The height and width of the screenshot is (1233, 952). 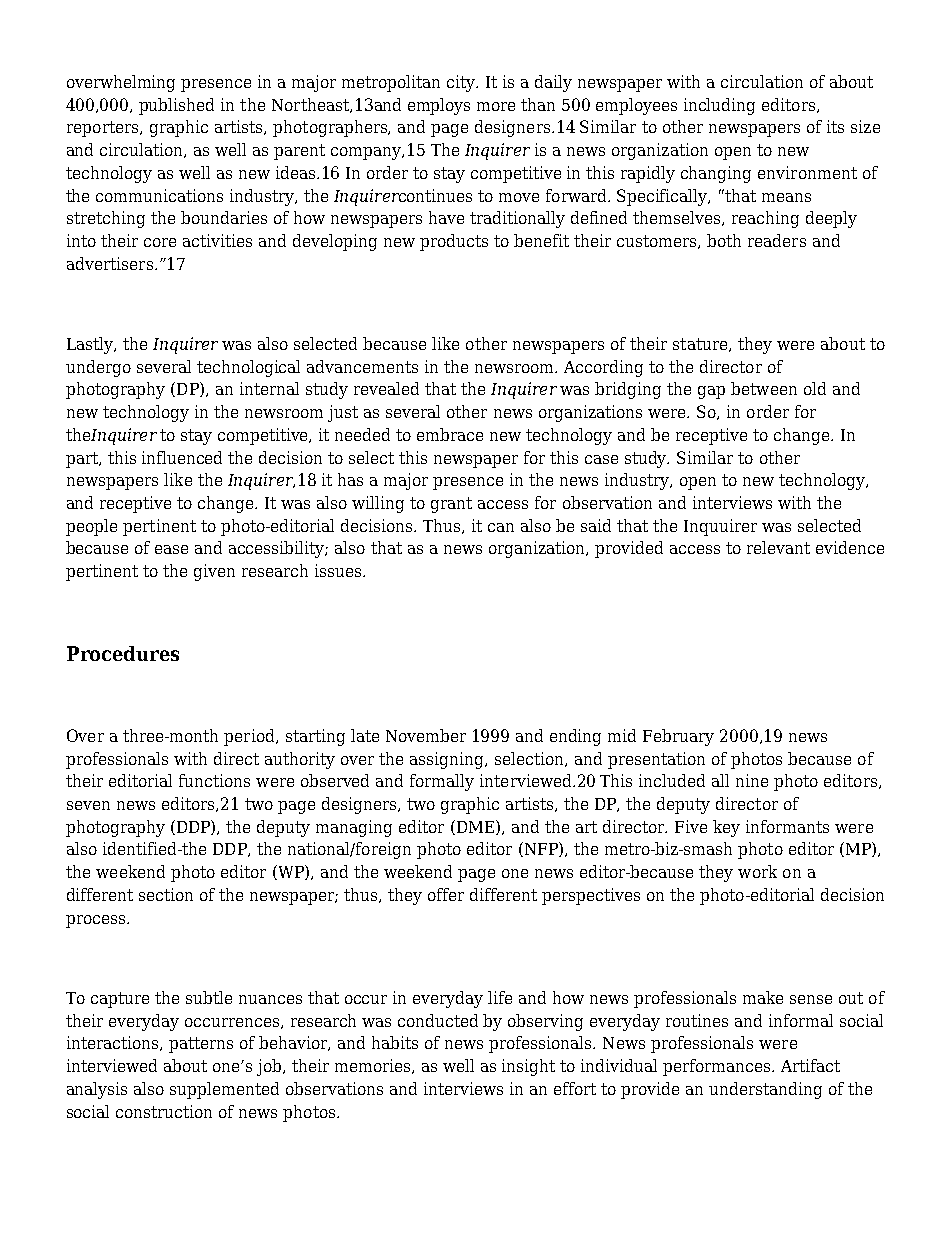 What do you see at coordinates (778, 547) in the screenshot?
I see `relevant` at bounding box center [778, 547].
